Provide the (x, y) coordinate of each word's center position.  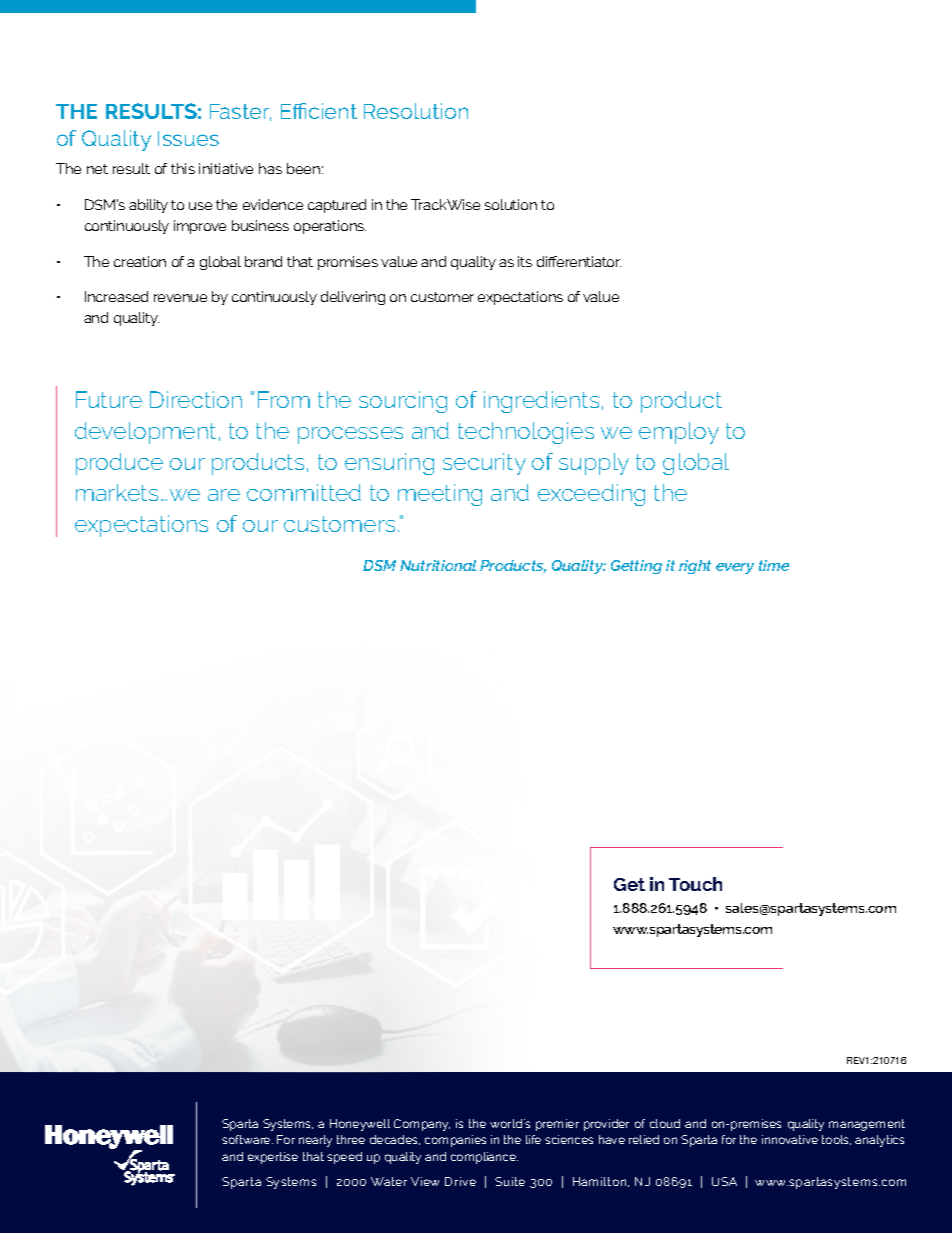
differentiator (579, 261)
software (247, 1139)
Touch (695, 884)
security (484, 464)
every (735, 568)
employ (679, 433)
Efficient (319, 111)
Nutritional (438, 565)
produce (119, 464)
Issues (188, 138)
